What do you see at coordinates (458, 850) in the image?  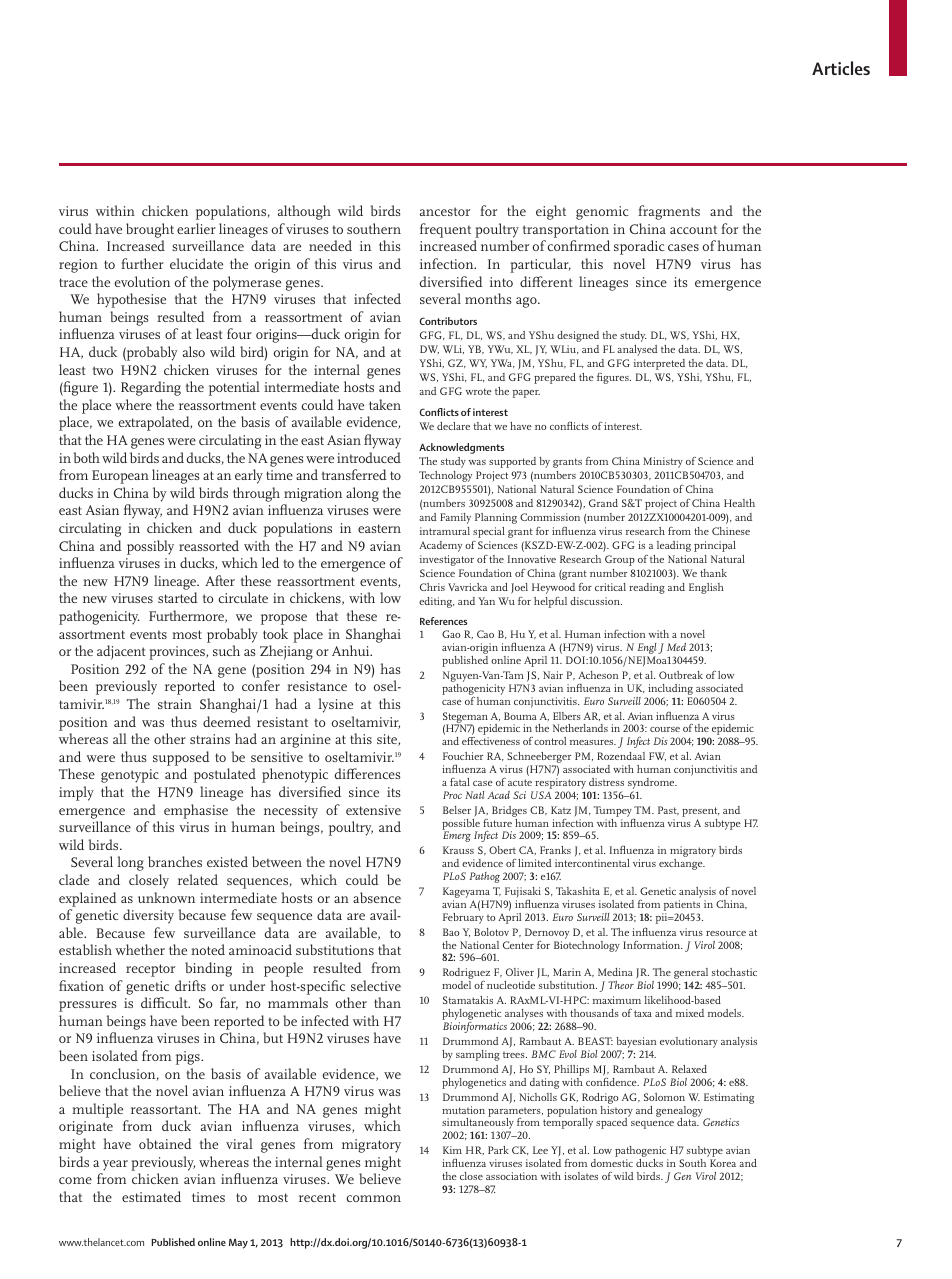 I see `Krauss` at bounding box center [458, 850].
